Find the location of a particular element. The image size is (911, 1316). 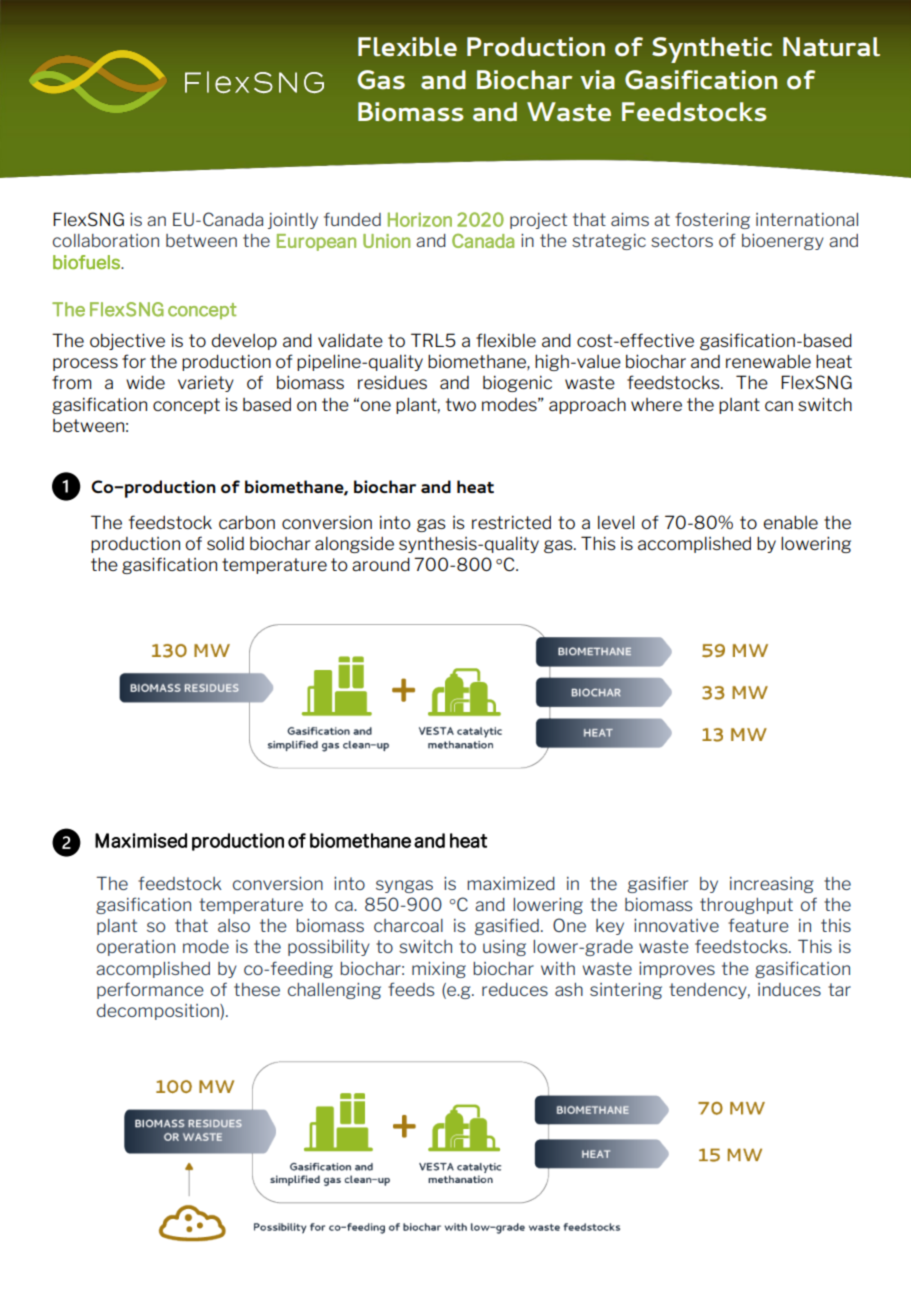

enable is located at coordinates (790, 522).
